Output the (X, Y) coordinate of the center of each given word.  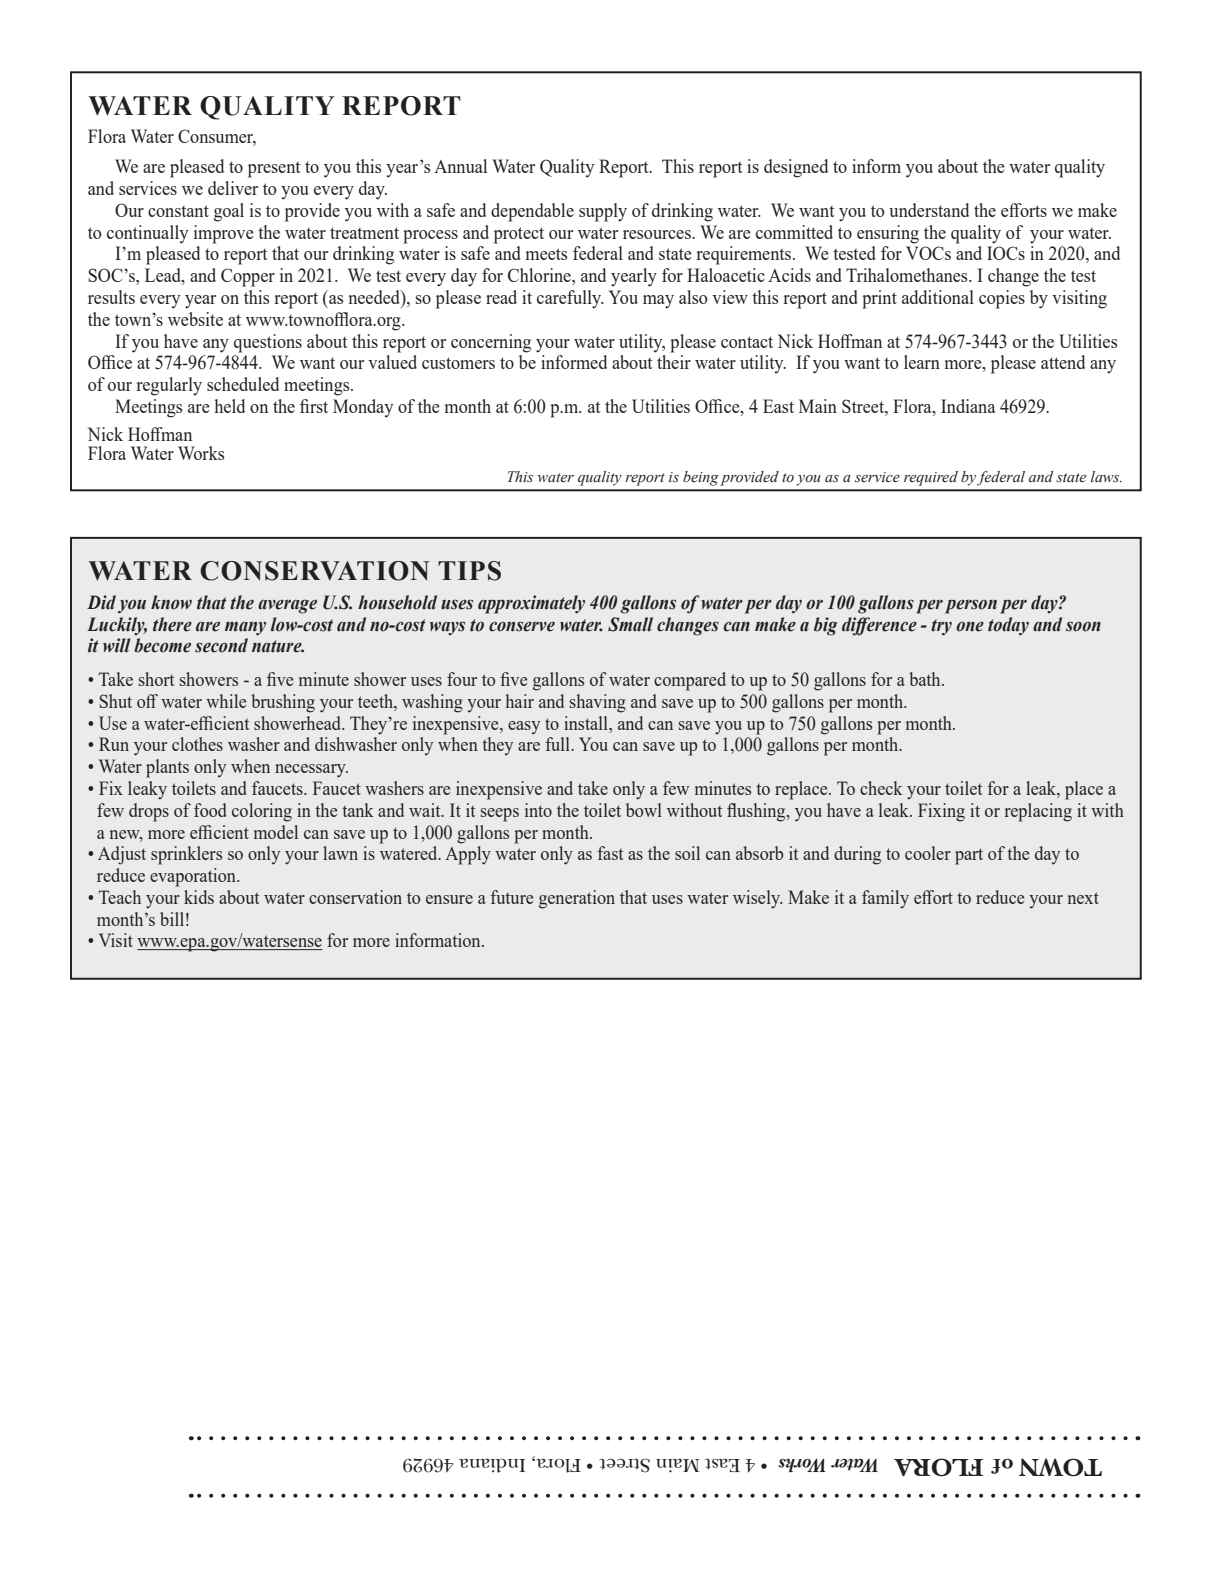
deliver (233, 188)
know (171, 602)
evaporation (194, 877)
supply (603, 212)
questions (268, 343)
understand (929, 210)
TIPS (469, 571)
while (226, 701)
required (931, 478)
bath (926, 679)
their (674, 362)
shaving (598, 703)
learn (922, 362)
